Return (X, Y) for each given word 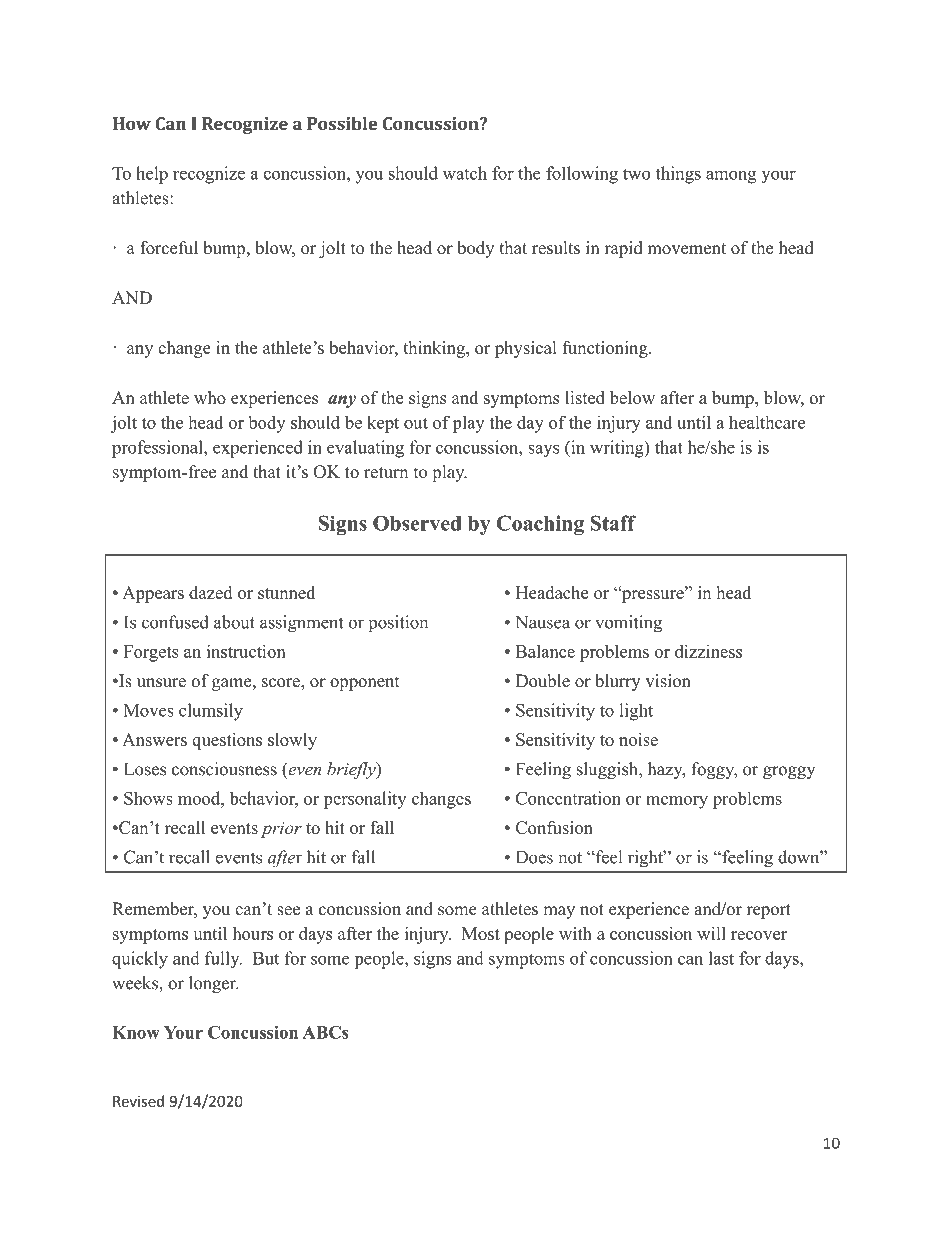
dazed (210, 592)
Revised (138, 1101)
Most (481, 933)
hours (253, 933)
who (210, 397)
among (731, 177)
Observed (417, 523)
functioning (606, 349)
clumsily (211, 712)
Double (543, 681)
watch (465, 173)
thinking (435, 349)
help (152, 175)
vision (668, 681)
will (711, 933)
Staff (613, 523)
